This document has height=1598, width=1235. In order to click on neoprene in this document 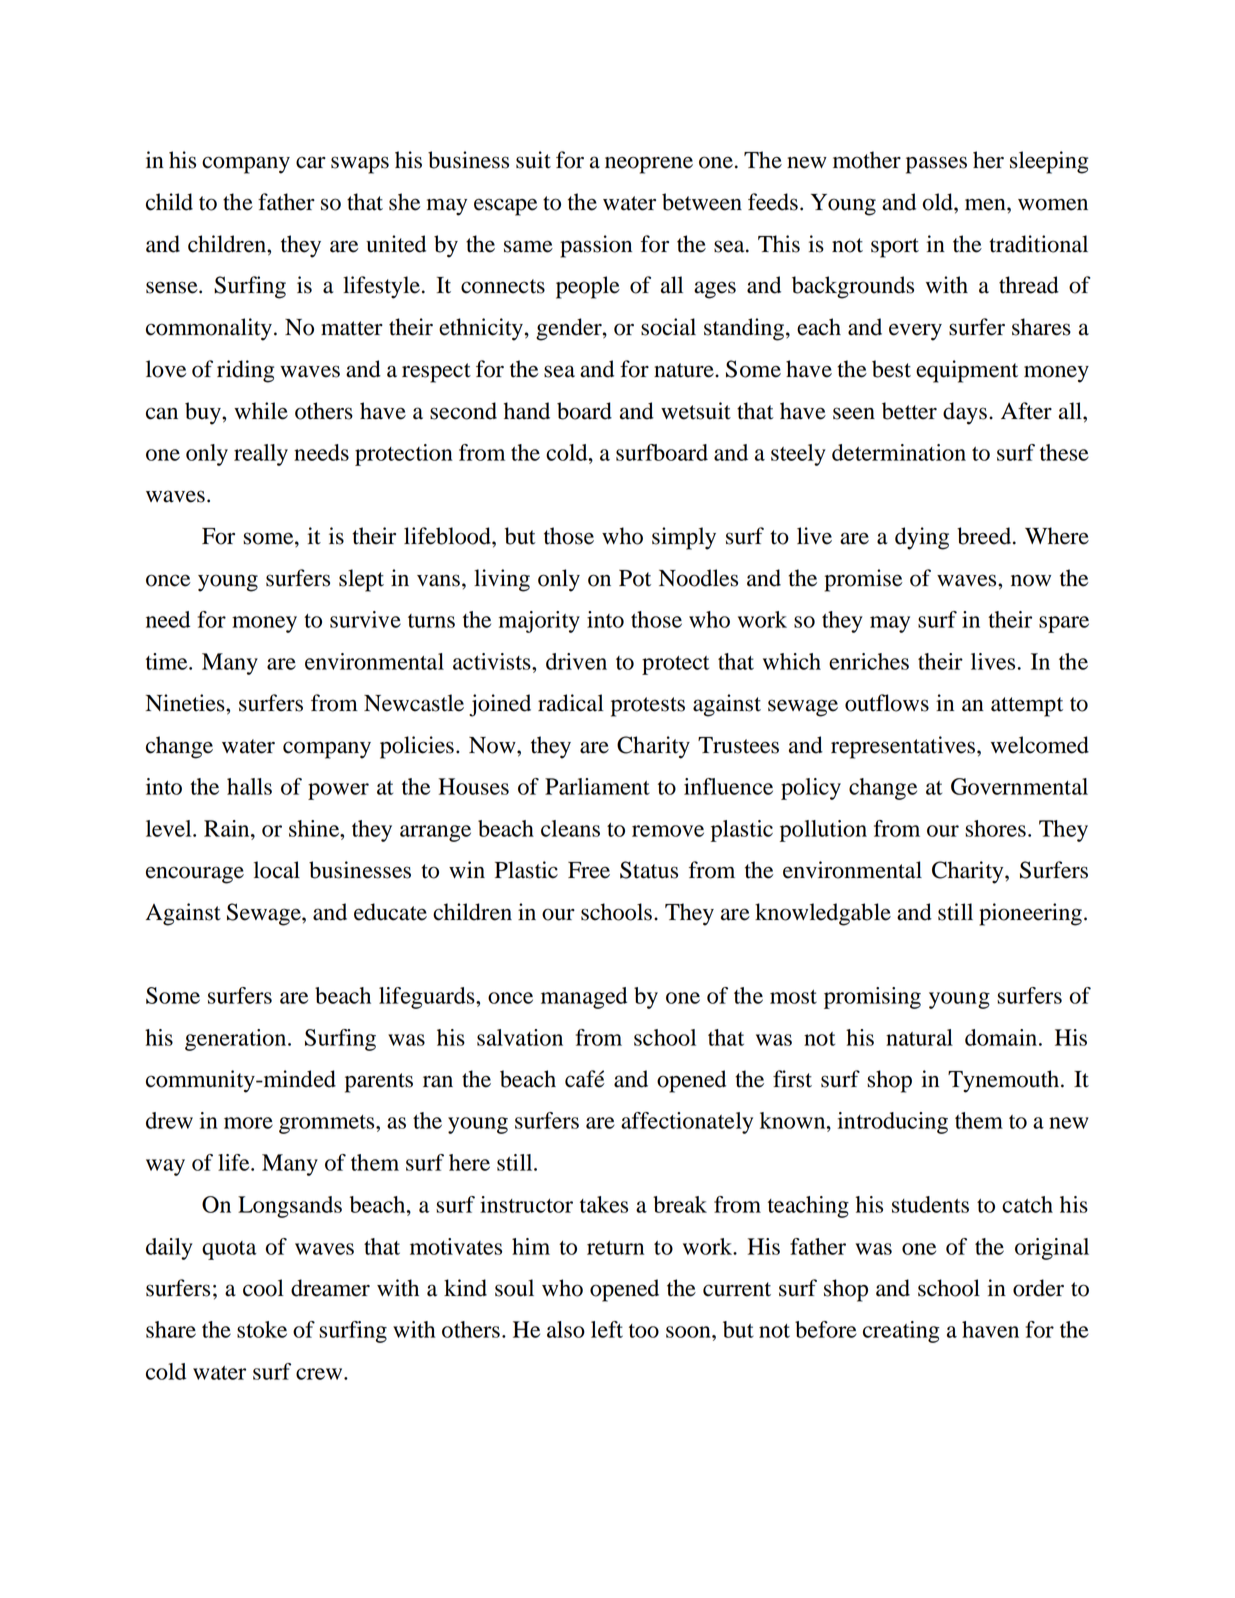, I will do `click(649, 165)`.
